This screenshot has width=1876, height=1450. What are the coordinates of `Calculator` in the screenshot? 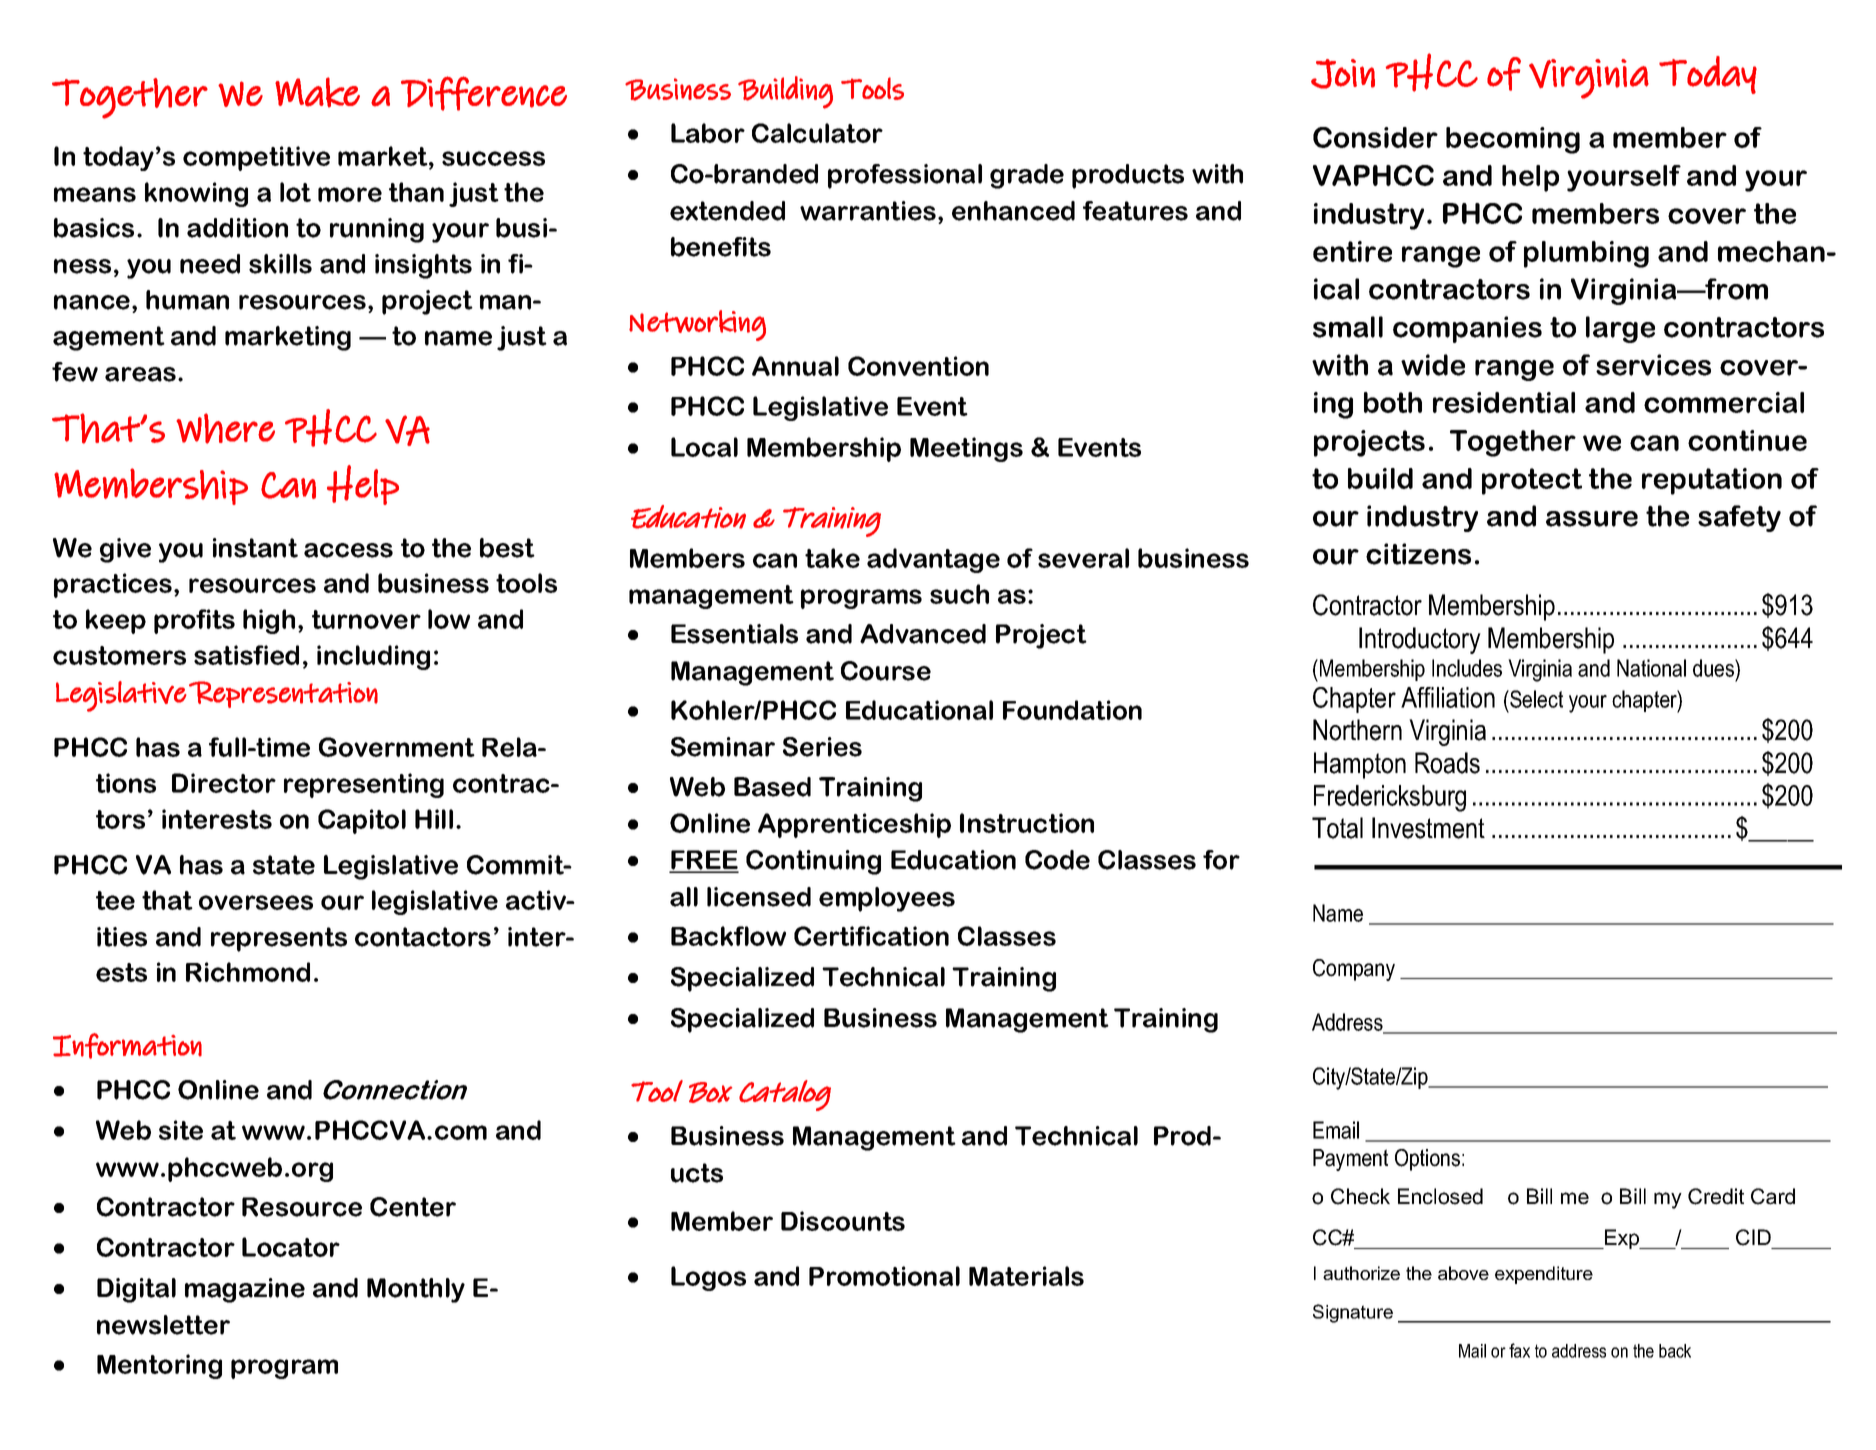 It's located at (817, 133).
